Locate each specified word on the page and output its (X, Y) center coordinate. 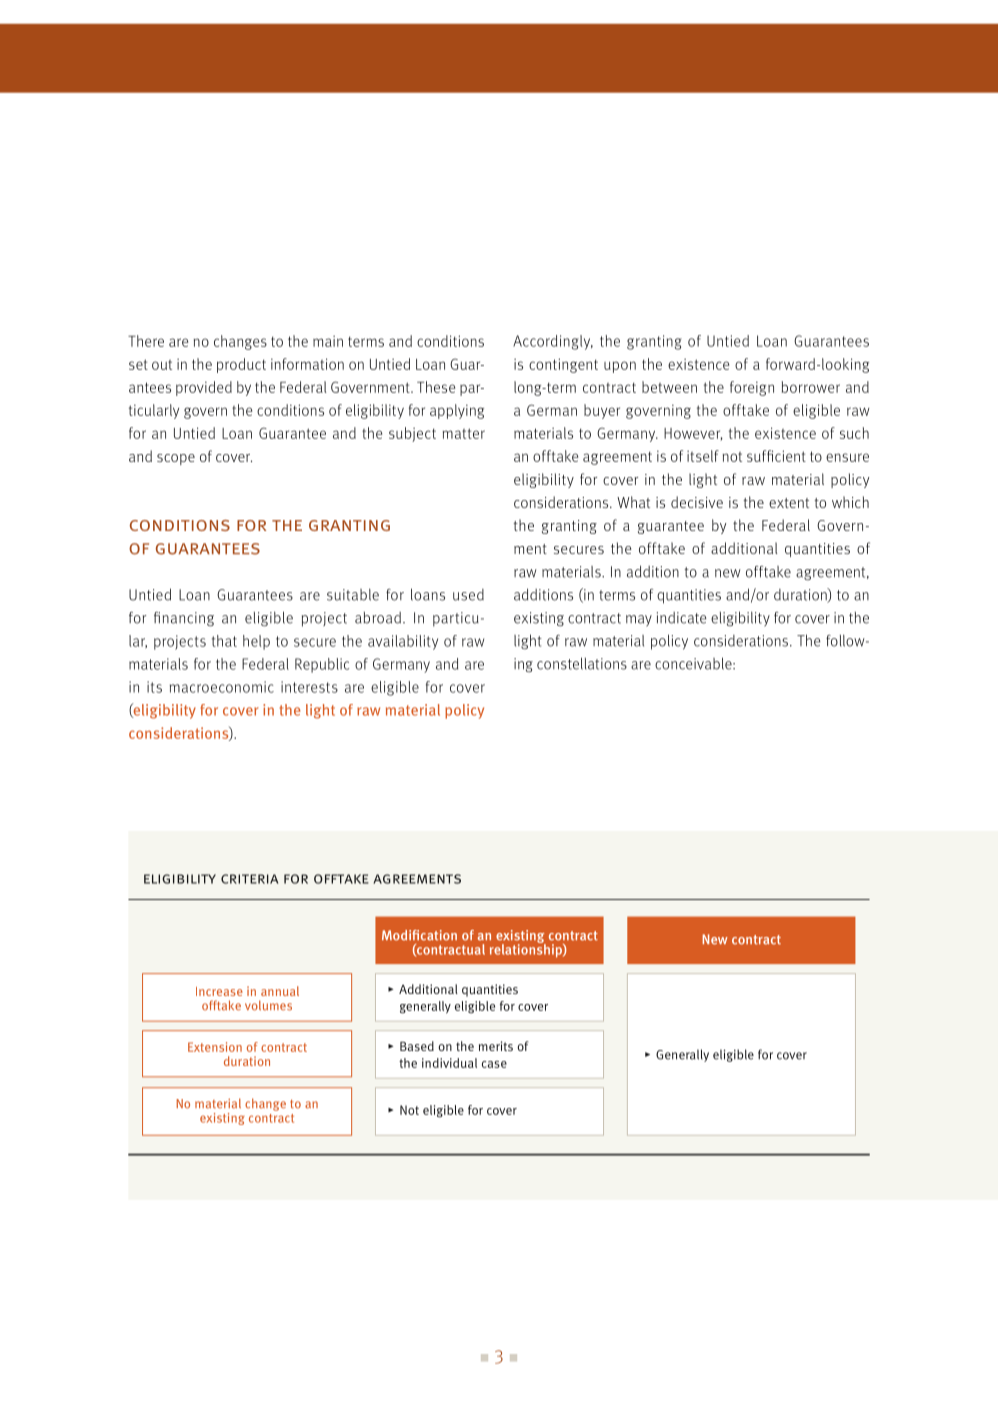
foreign (752, 388)
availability (403, 642)
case (494, 1064)
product (241, 365)
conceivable (694, 663)
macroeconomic (222, 687)
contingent (563, 365)
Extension (215, 1047)
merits (496, 1046)
